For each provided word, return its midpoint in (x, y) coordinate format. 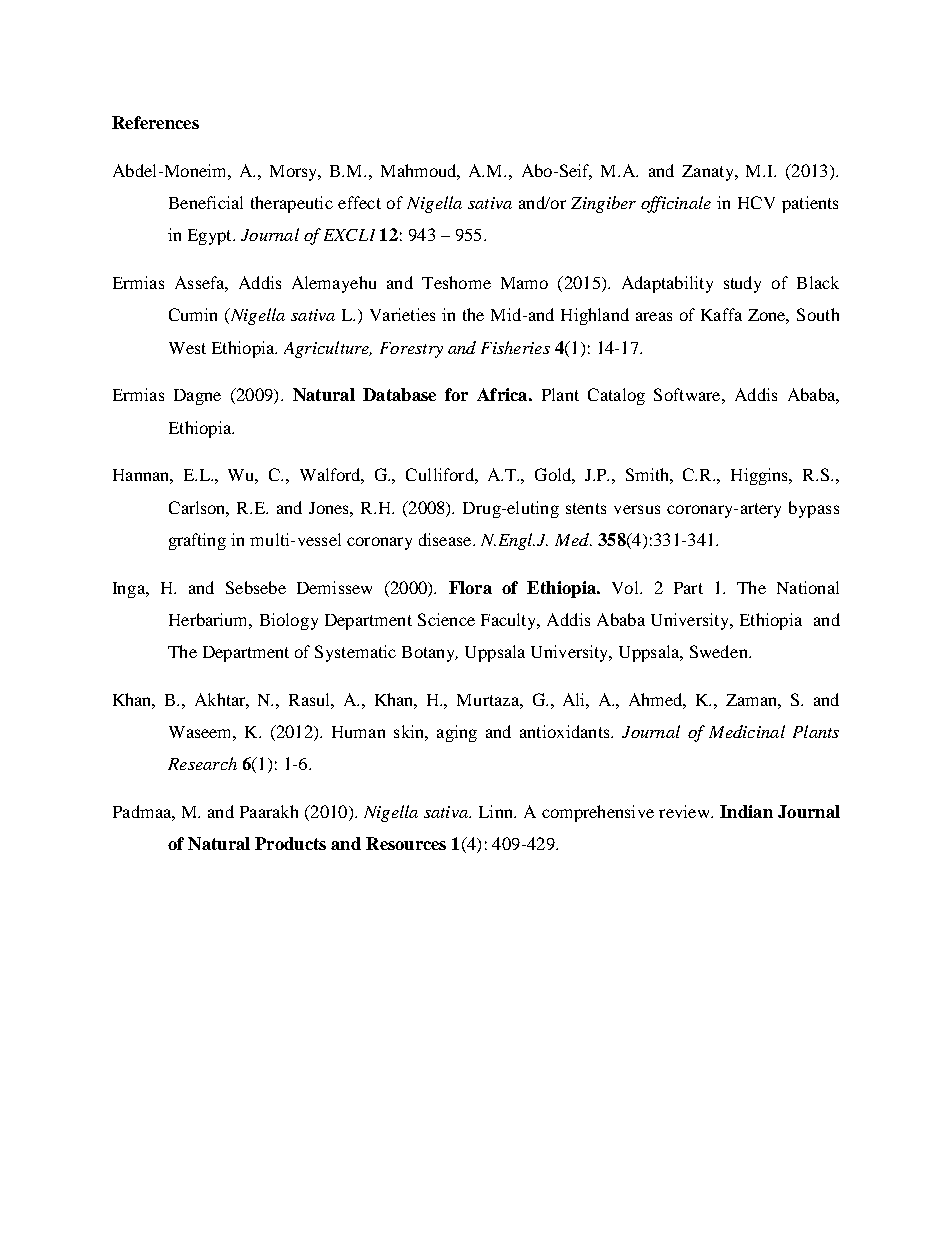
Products (290, 843)
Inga (130, 590)
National (808, 587)
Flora (470, 587)
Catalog (616, 396)
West (187, 348)
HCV (756, 202)
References (155, 122)
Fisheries (515, 347)
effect (359, 202)
